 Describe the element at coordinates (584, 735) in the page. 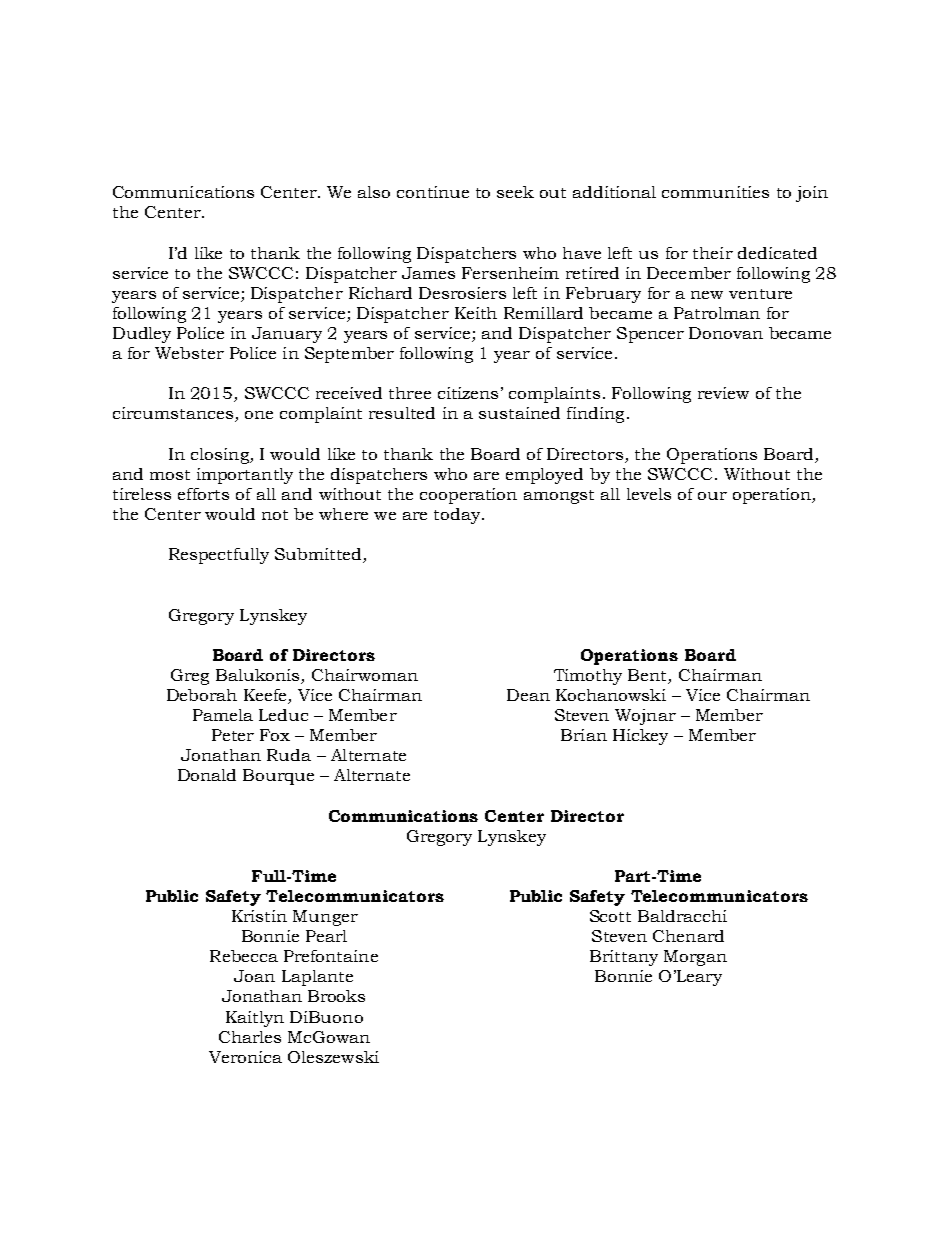

I see `Brian` at that location.
